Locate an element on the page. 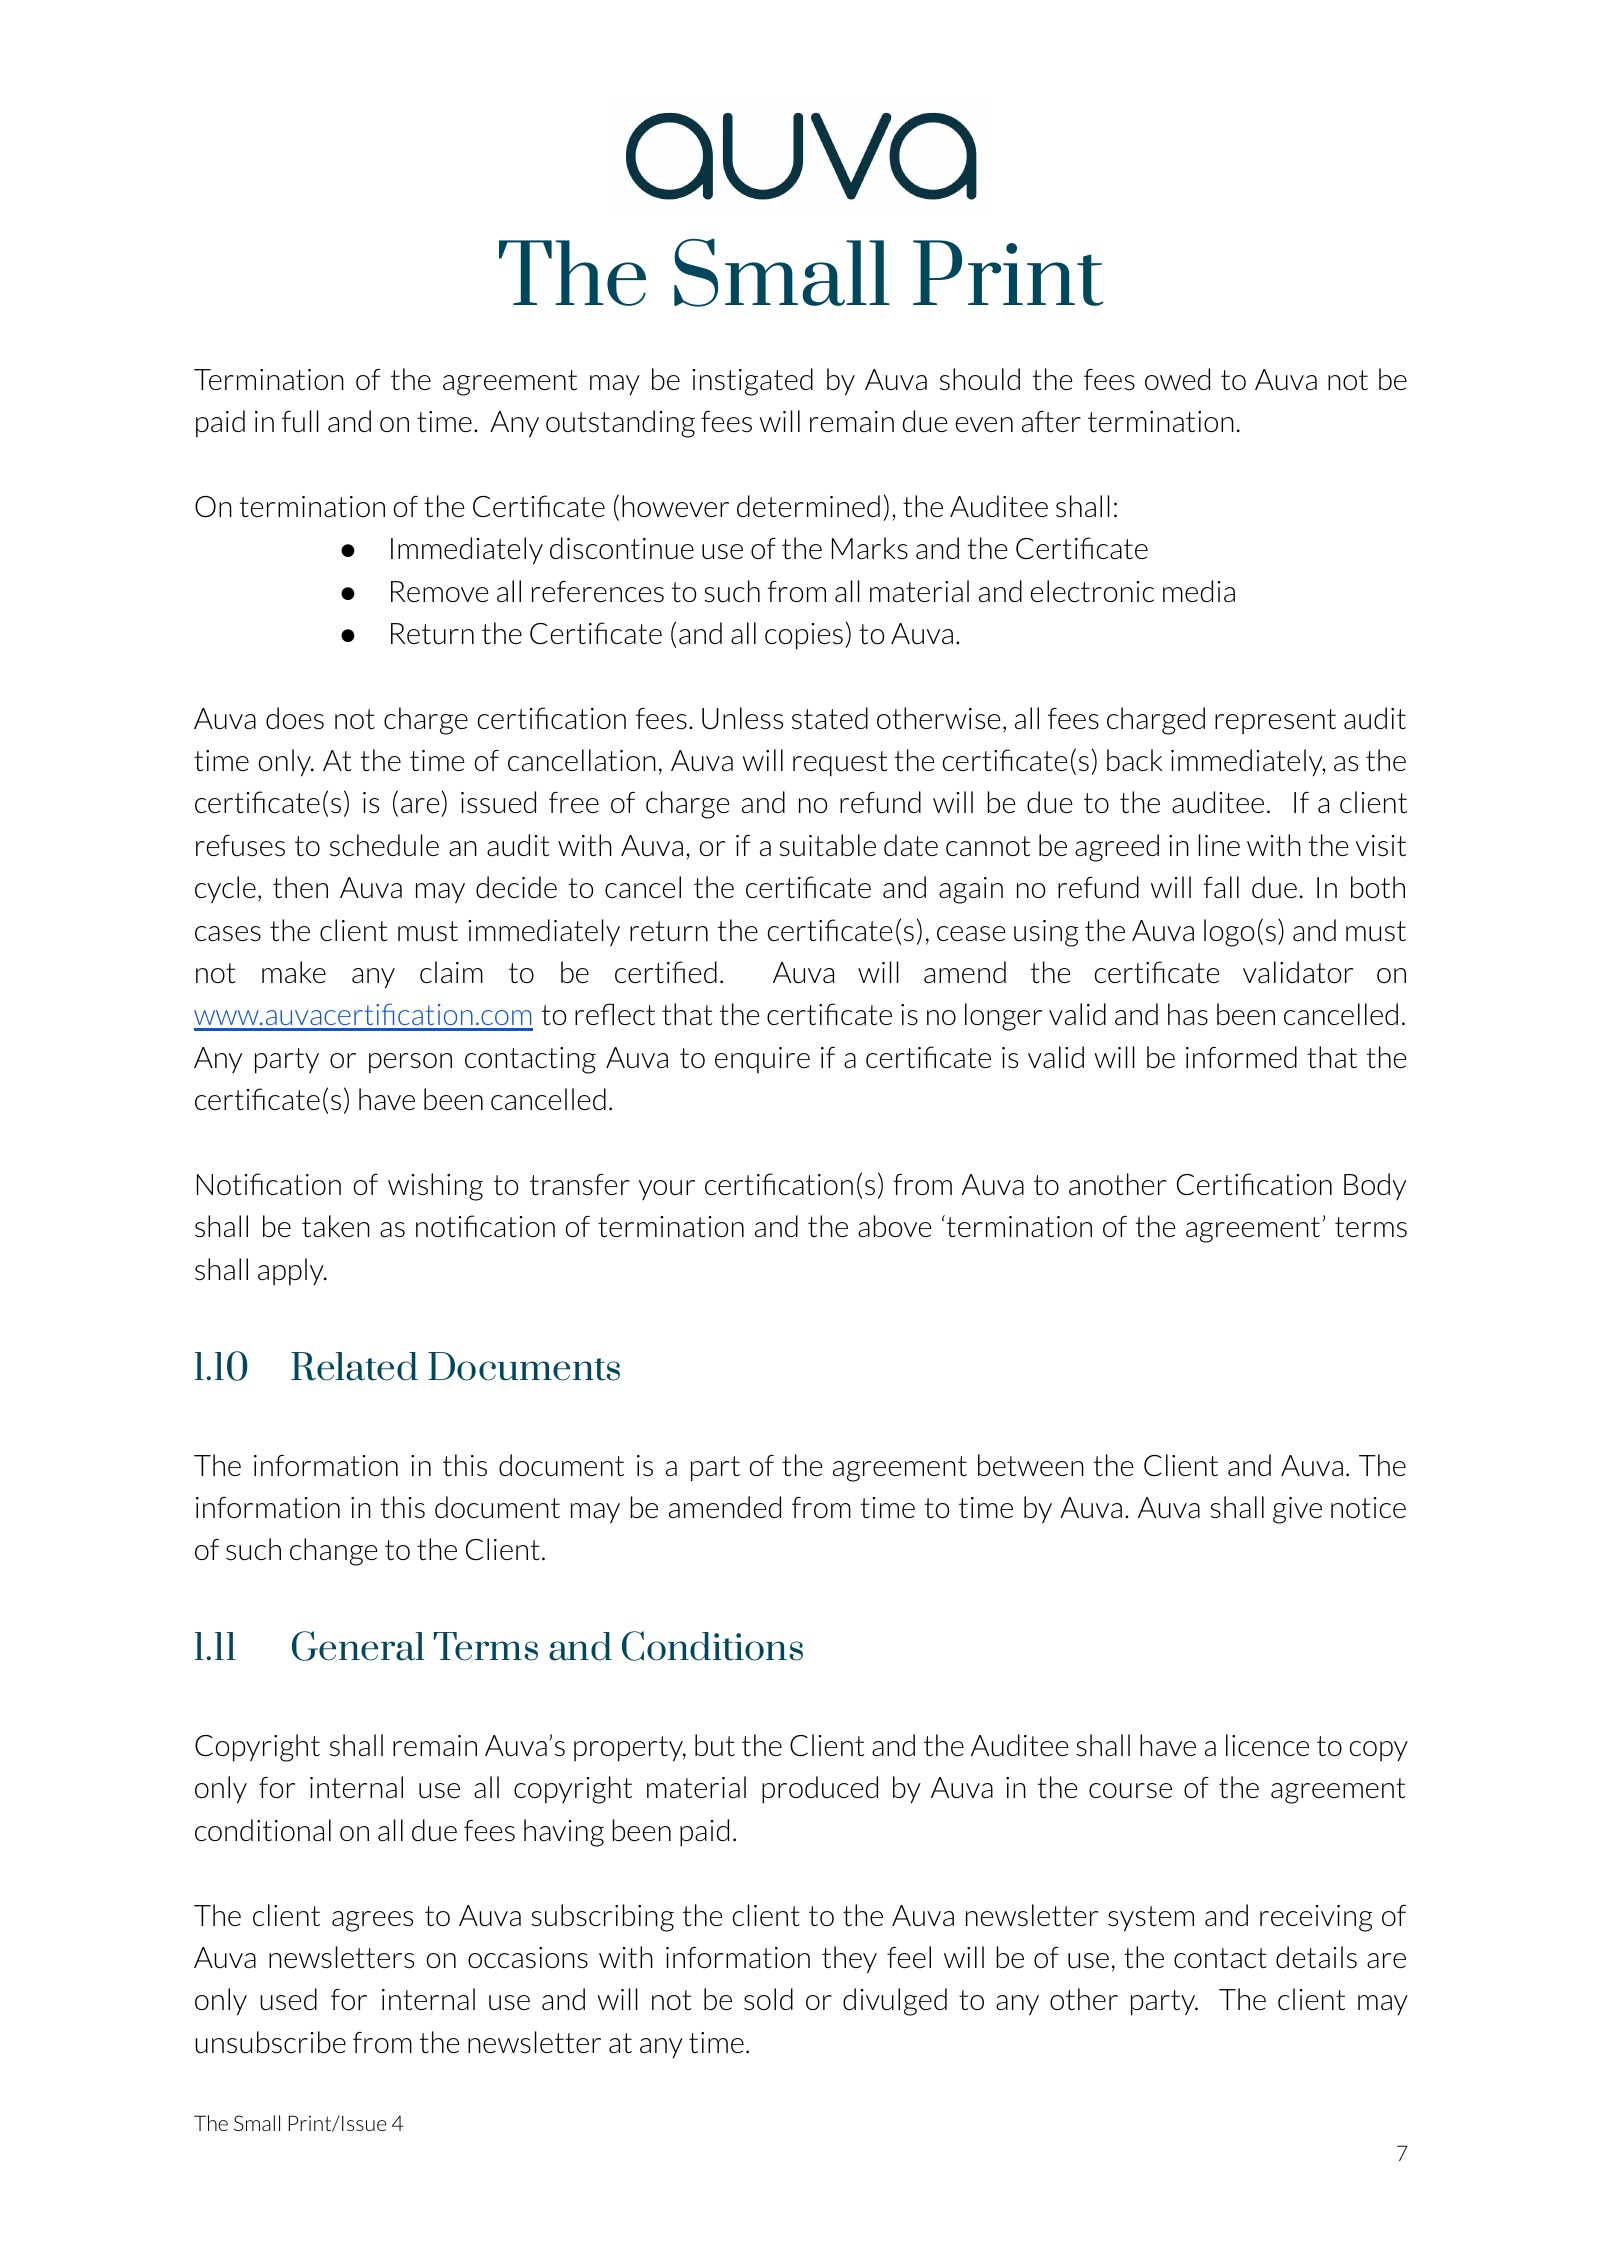 This document has height=2266, width=1604. taken is located at coordinates (336, 1226).
